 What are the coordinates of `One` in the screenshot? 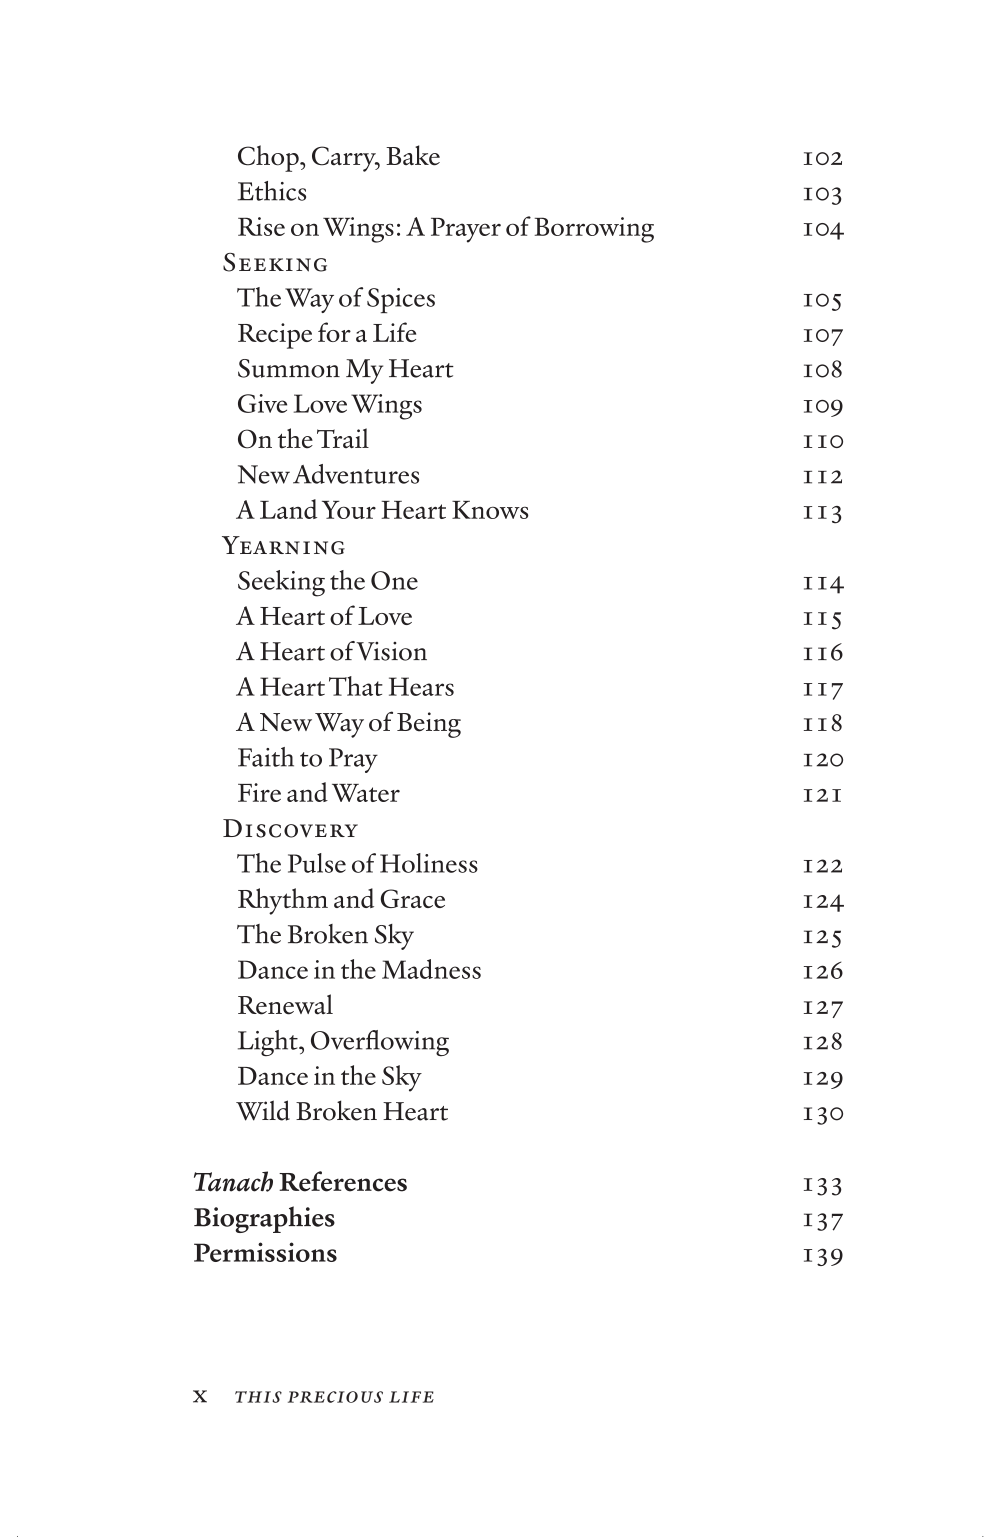 It's located at (394, 580).
